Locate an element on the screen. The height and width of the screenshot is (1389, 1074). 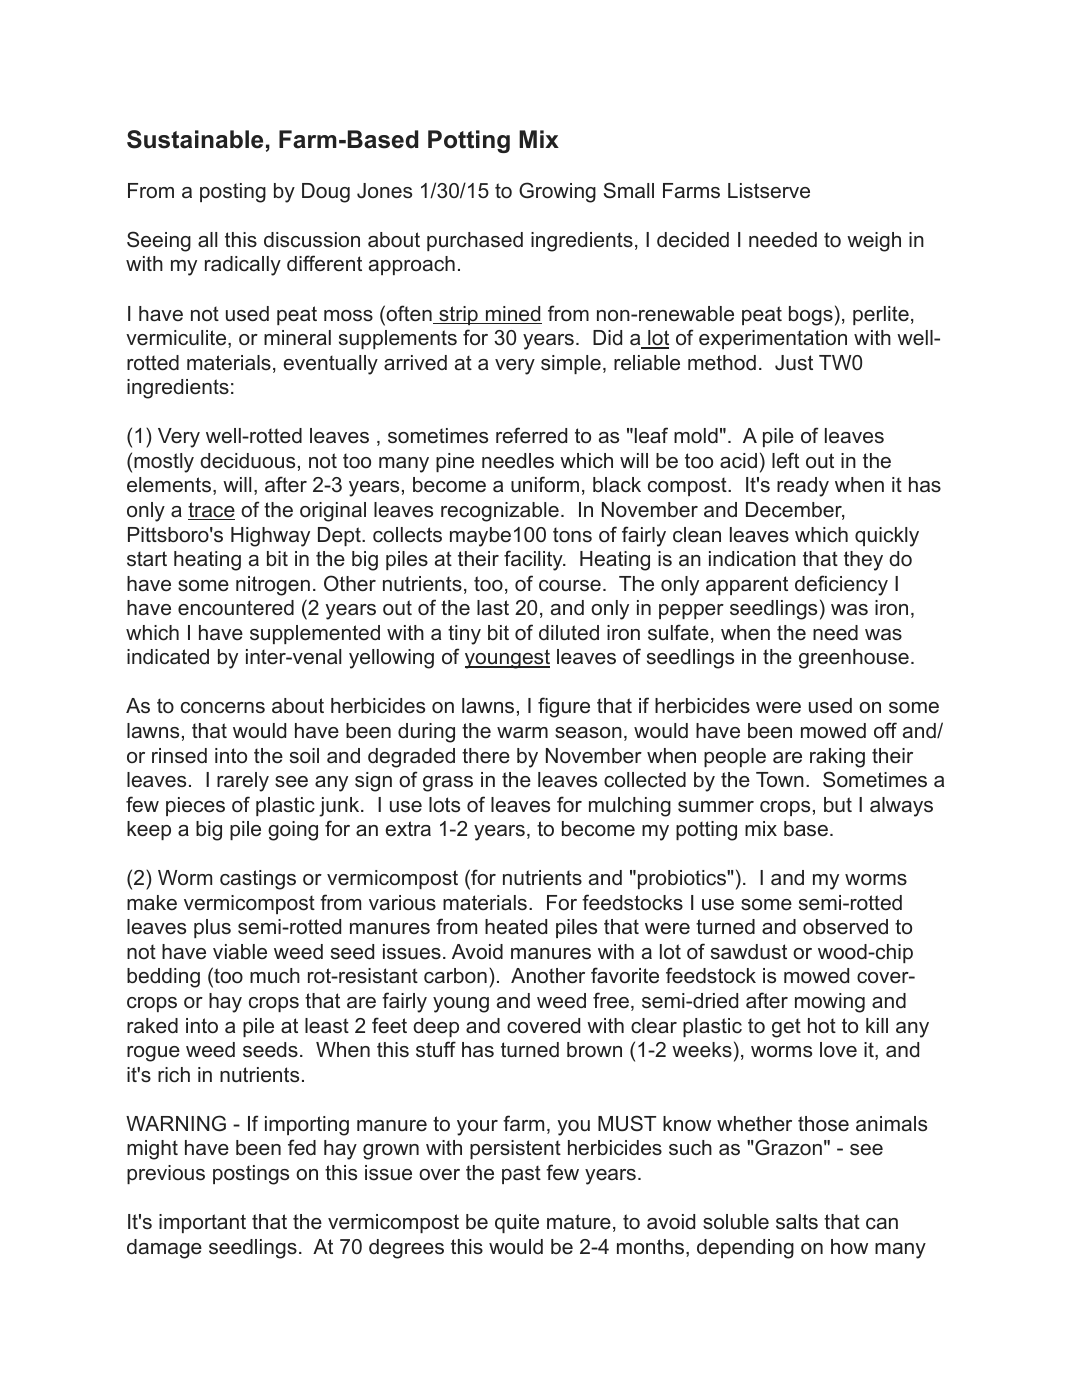
weigh is located at coordinates (874, 242).
